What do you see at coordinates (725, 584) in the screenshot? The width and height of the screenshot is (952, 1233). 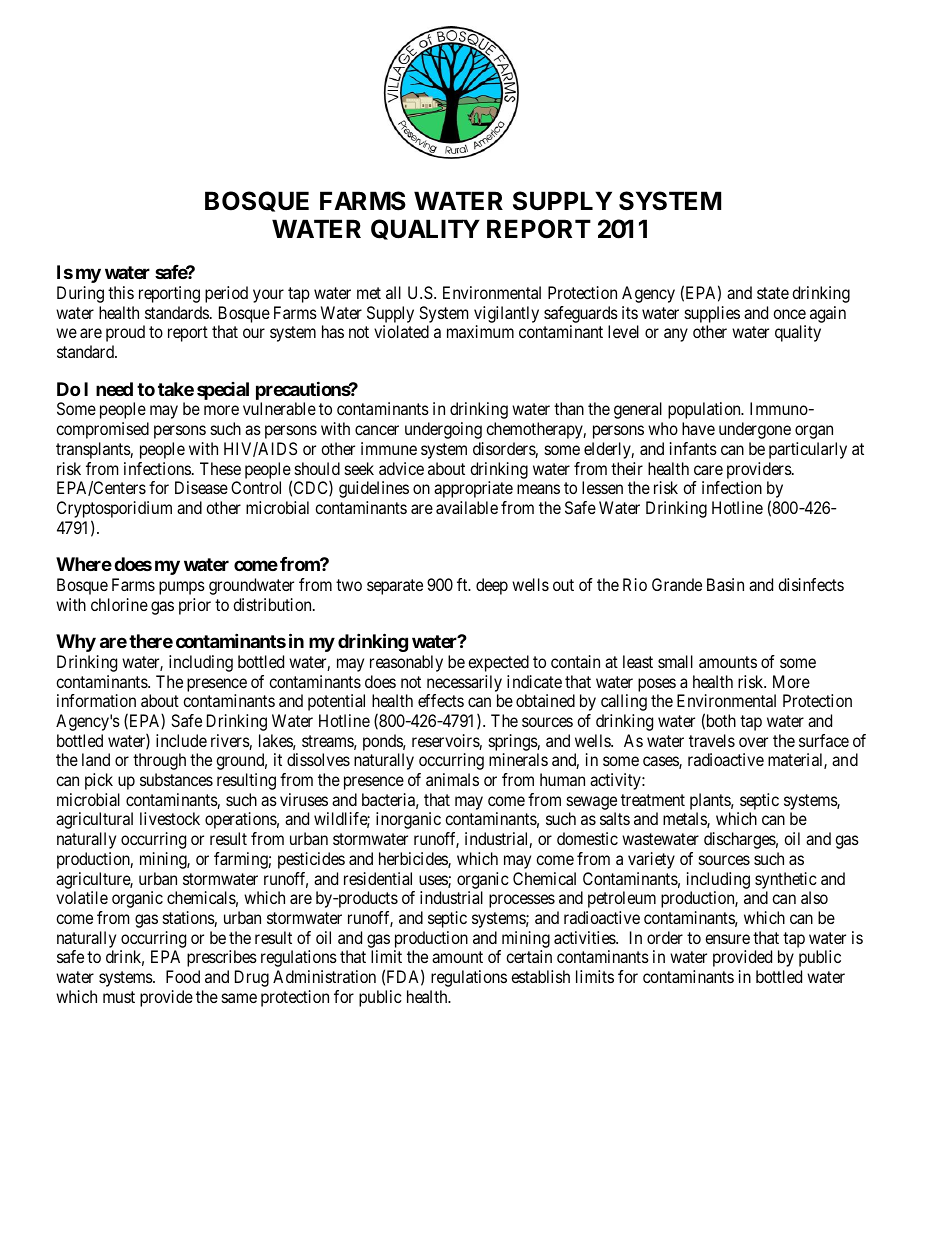 I see `Basin` at bounding box center [725, 584].
